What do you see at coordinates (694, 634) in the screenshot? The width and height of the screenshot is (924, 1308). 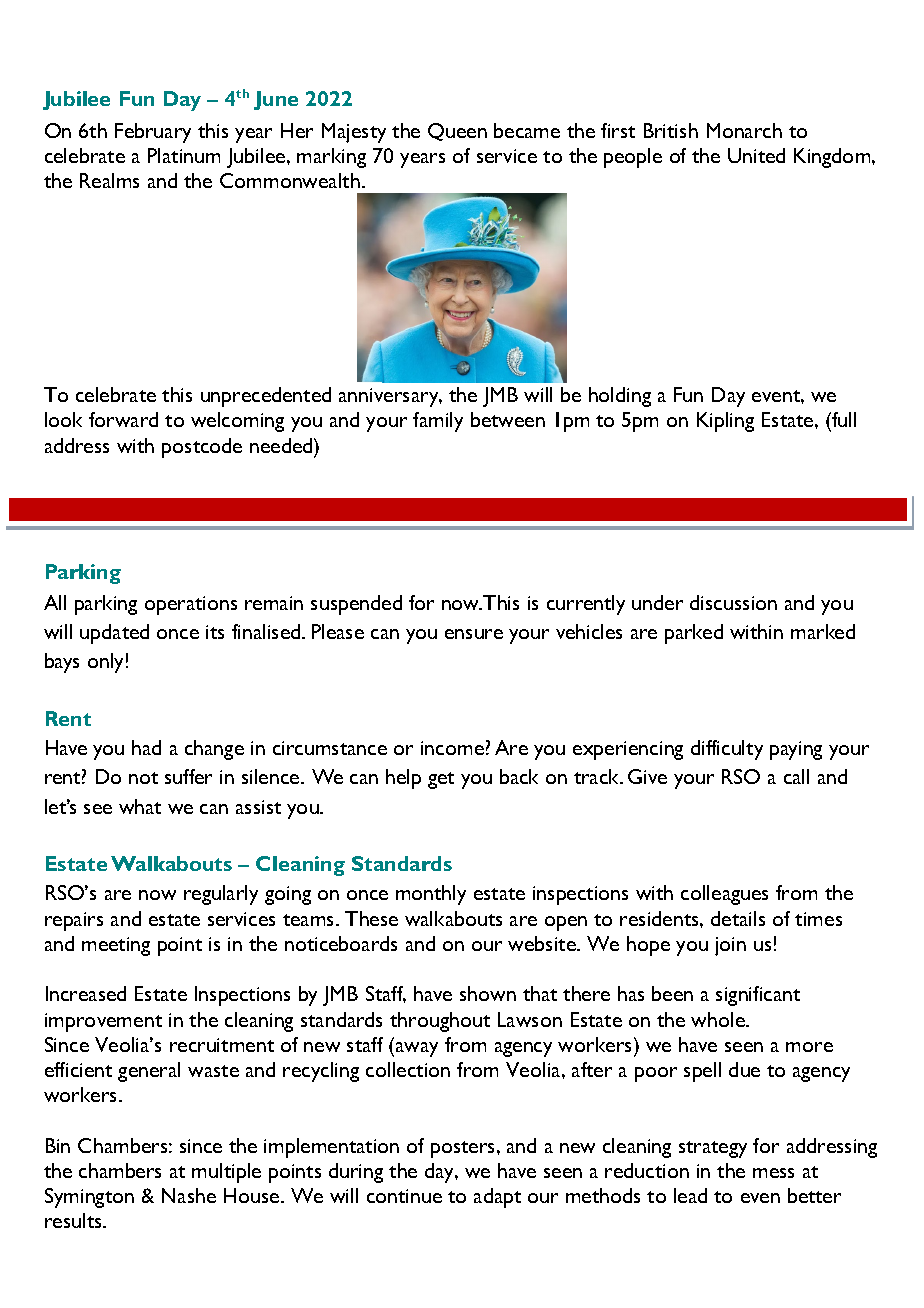 I see `parked` at bounding box center [694, 634].
